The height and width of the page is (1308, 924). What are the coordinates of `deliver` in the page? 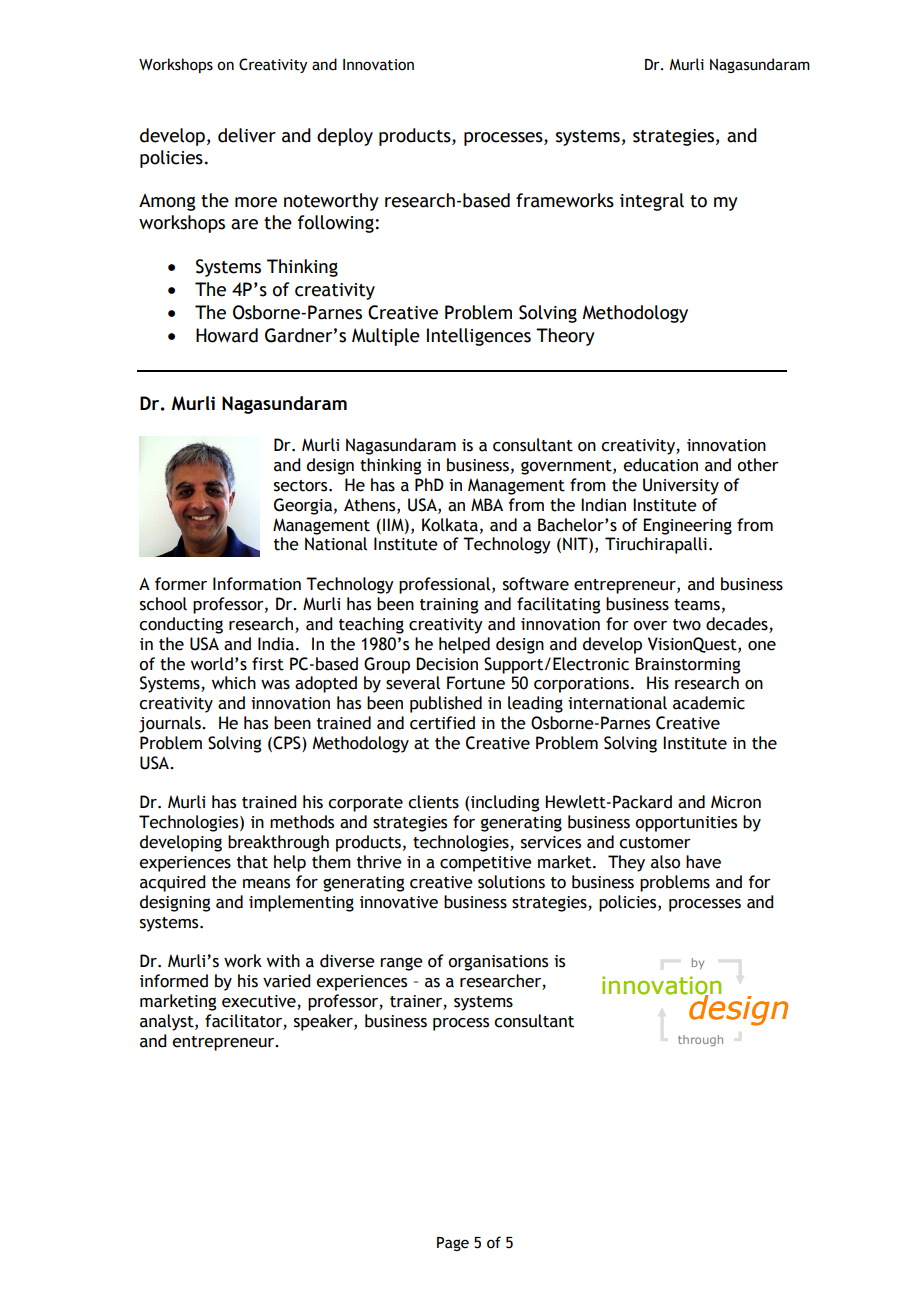 It's located at (247, 135).
